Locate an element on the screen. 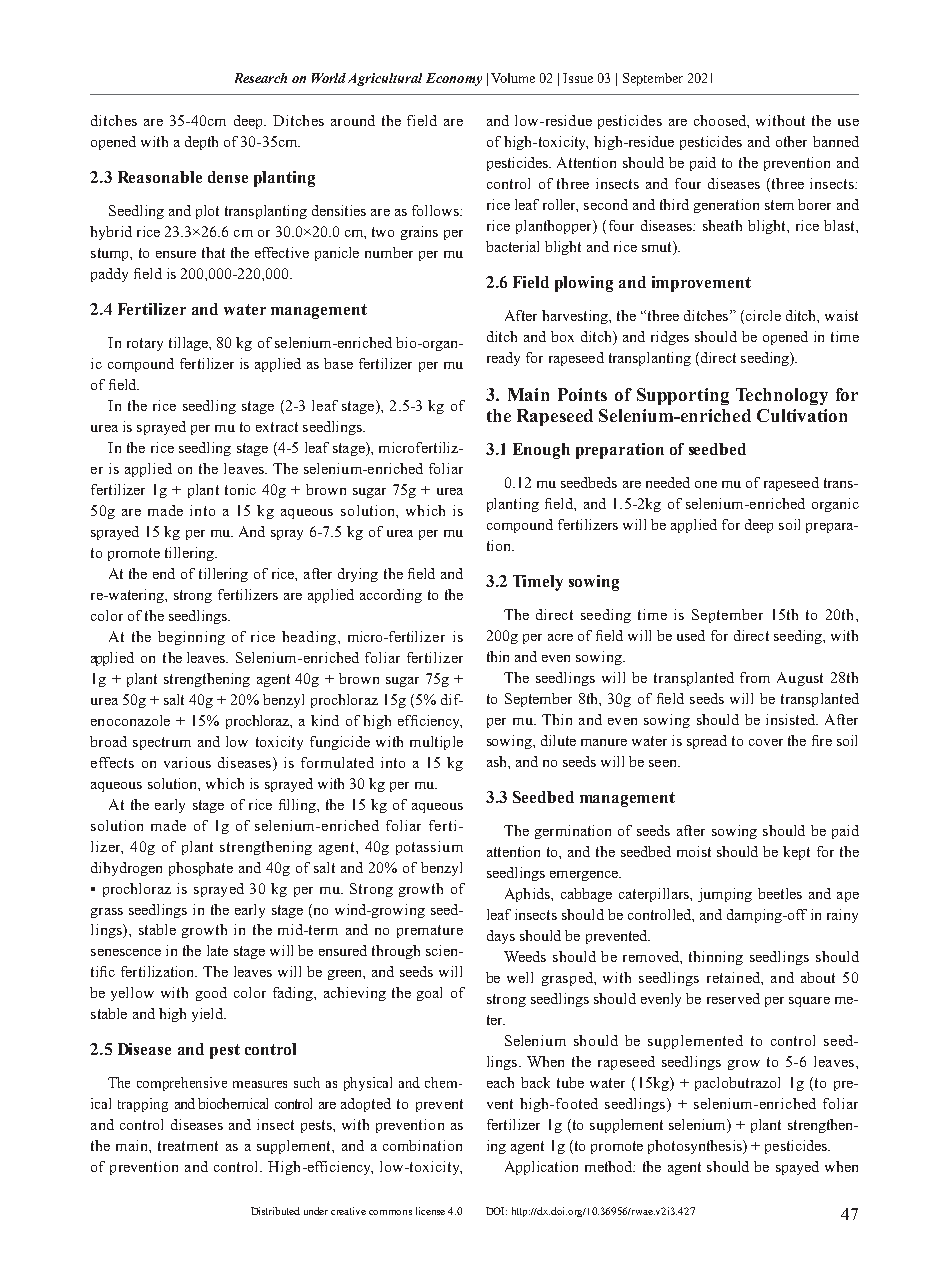  license is located at coordinates (430, 1211).
